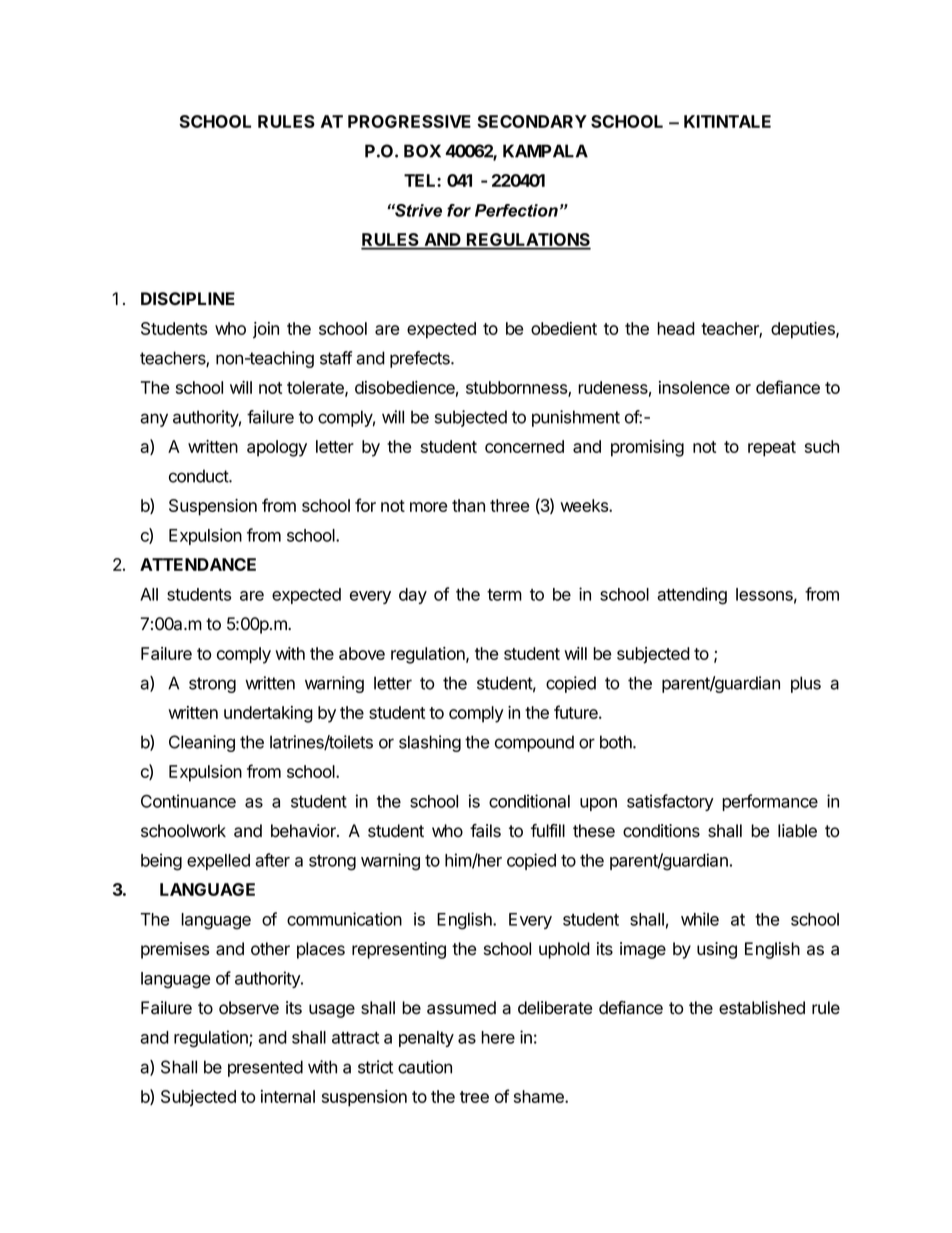 Image resolution: width=952 pixels, height=1233 pixels. I want to click on liable, so click(797, 831).
